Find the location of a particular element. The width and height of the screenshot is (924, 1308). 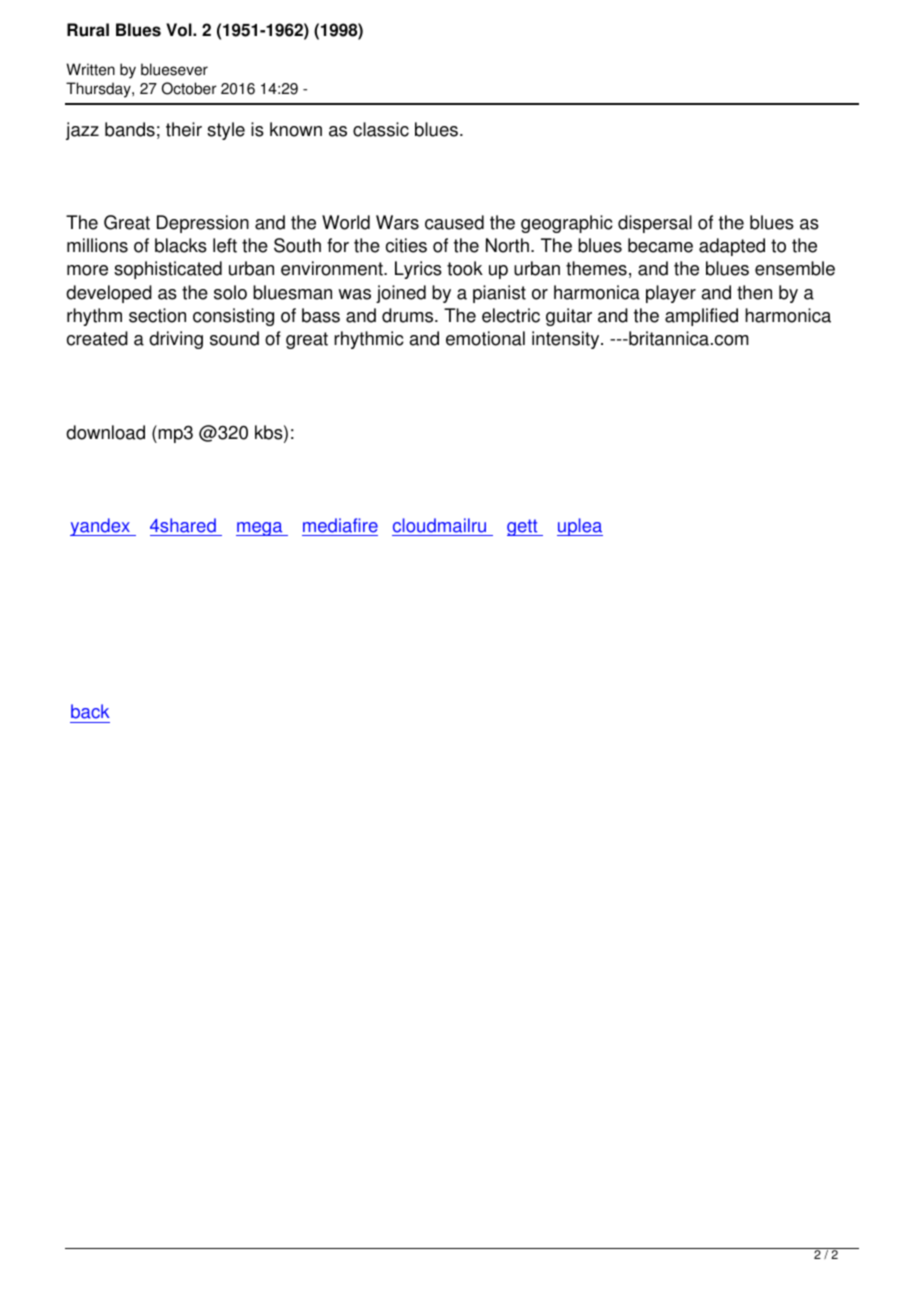

October is located at coordinates (189, 88).
